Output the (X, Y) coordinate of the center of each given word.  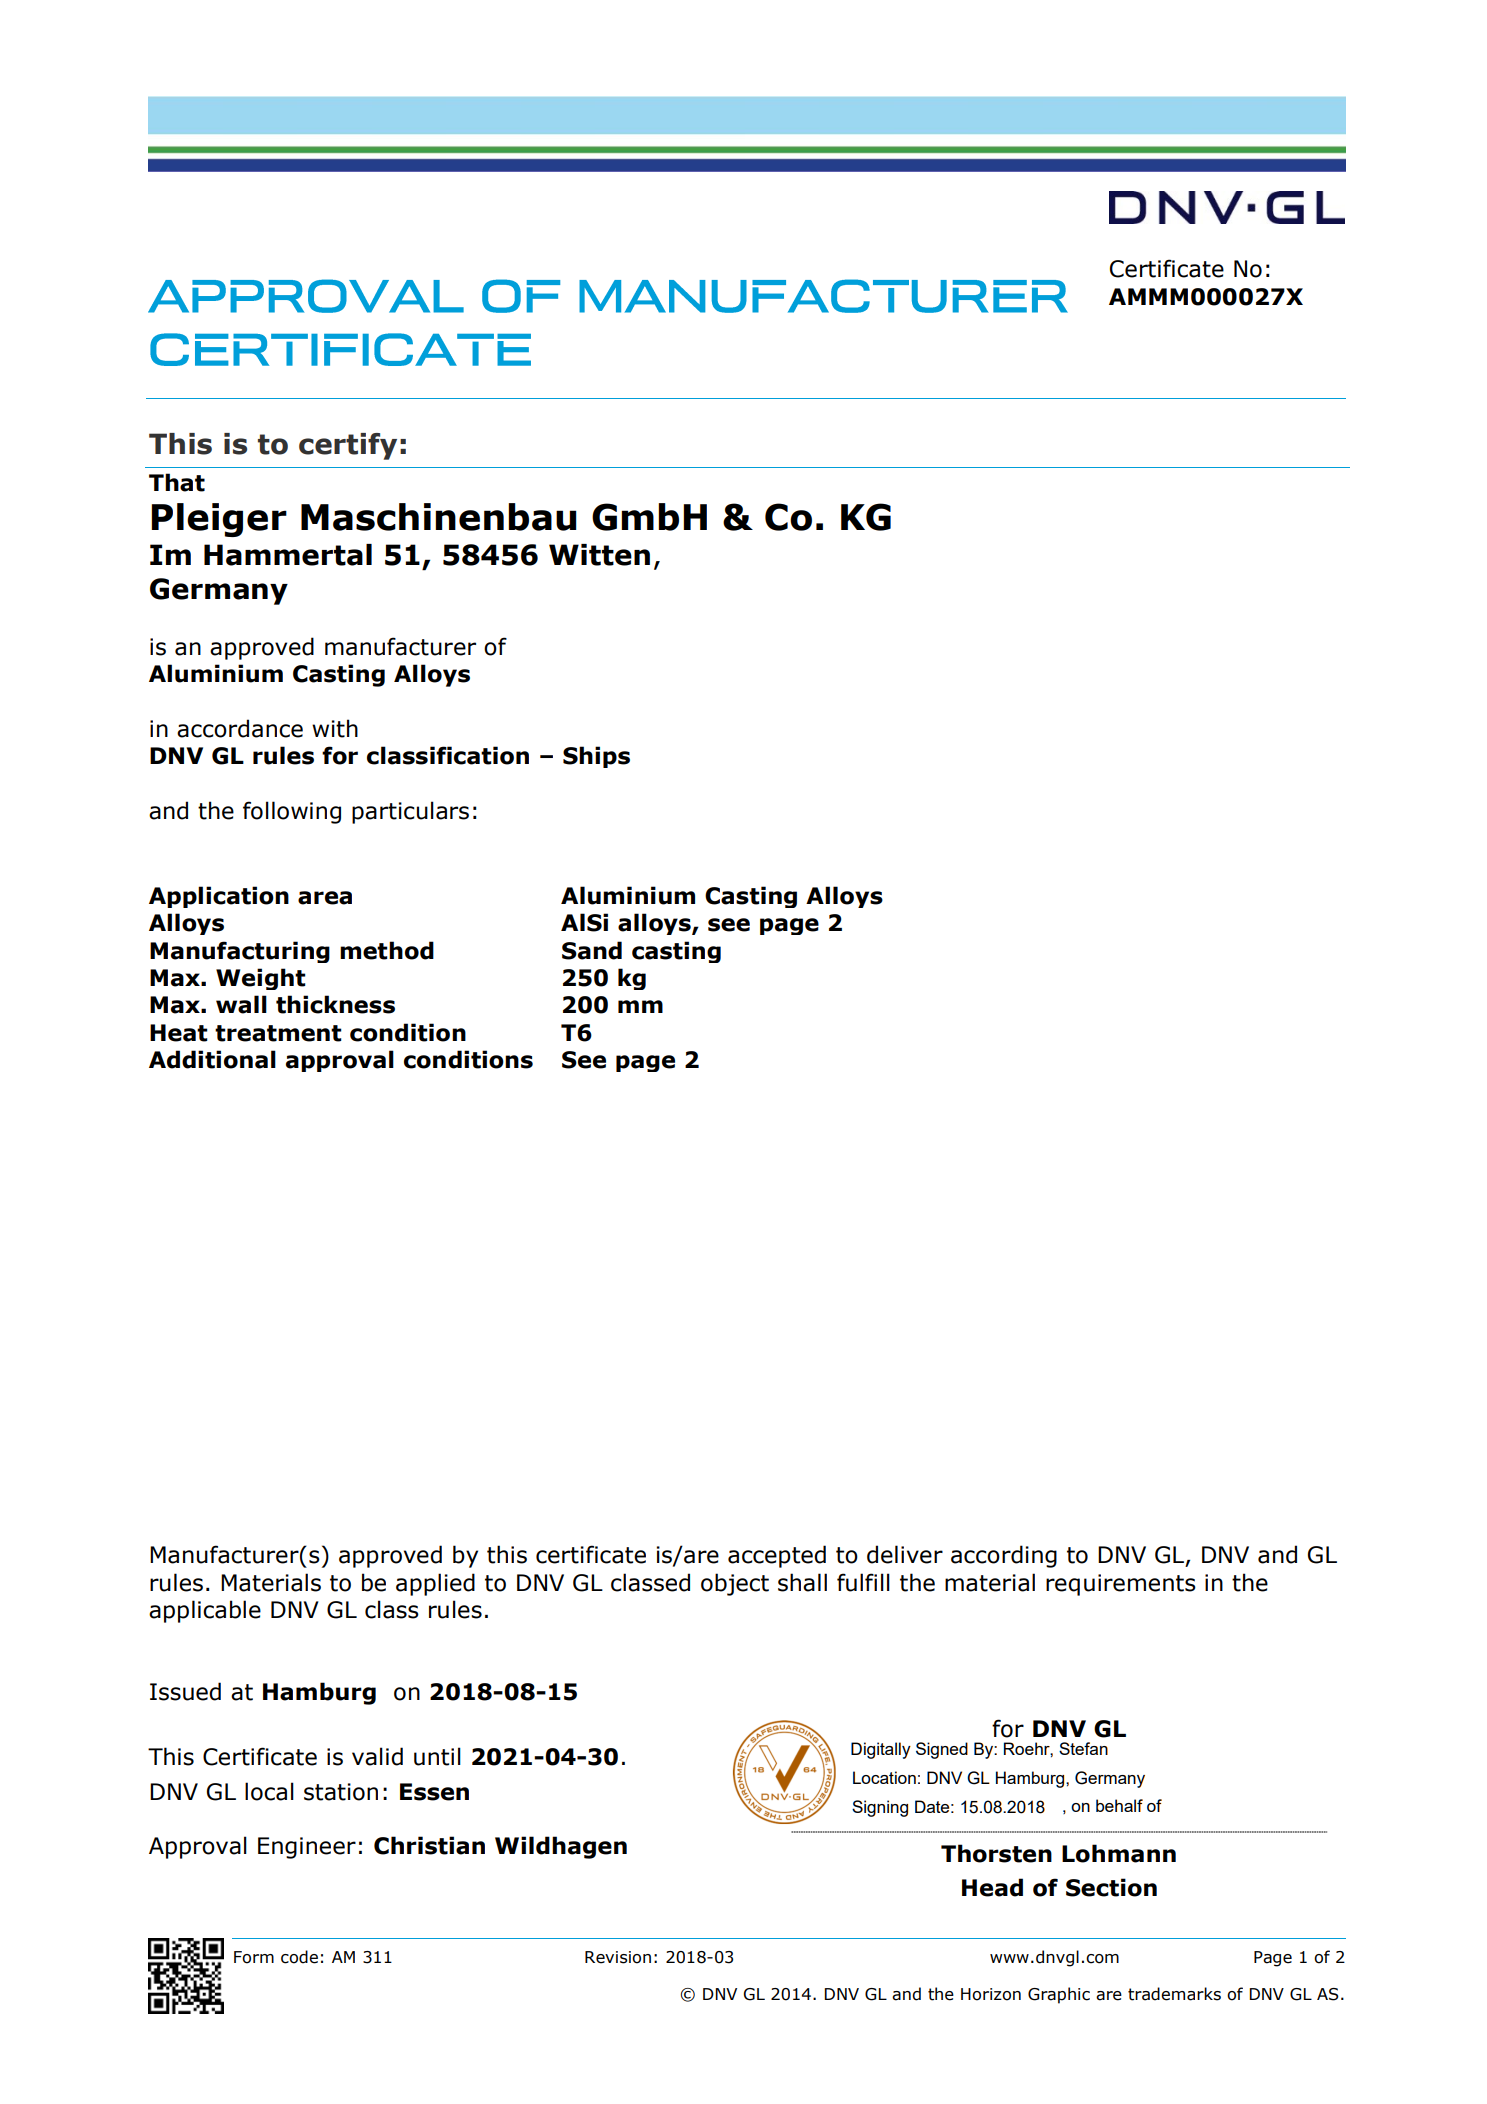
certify (348, 446)
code (299, 1957)
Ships (596, 757)
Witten (599, 555)
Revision (618, 1957)
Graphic (1059, 1995)
